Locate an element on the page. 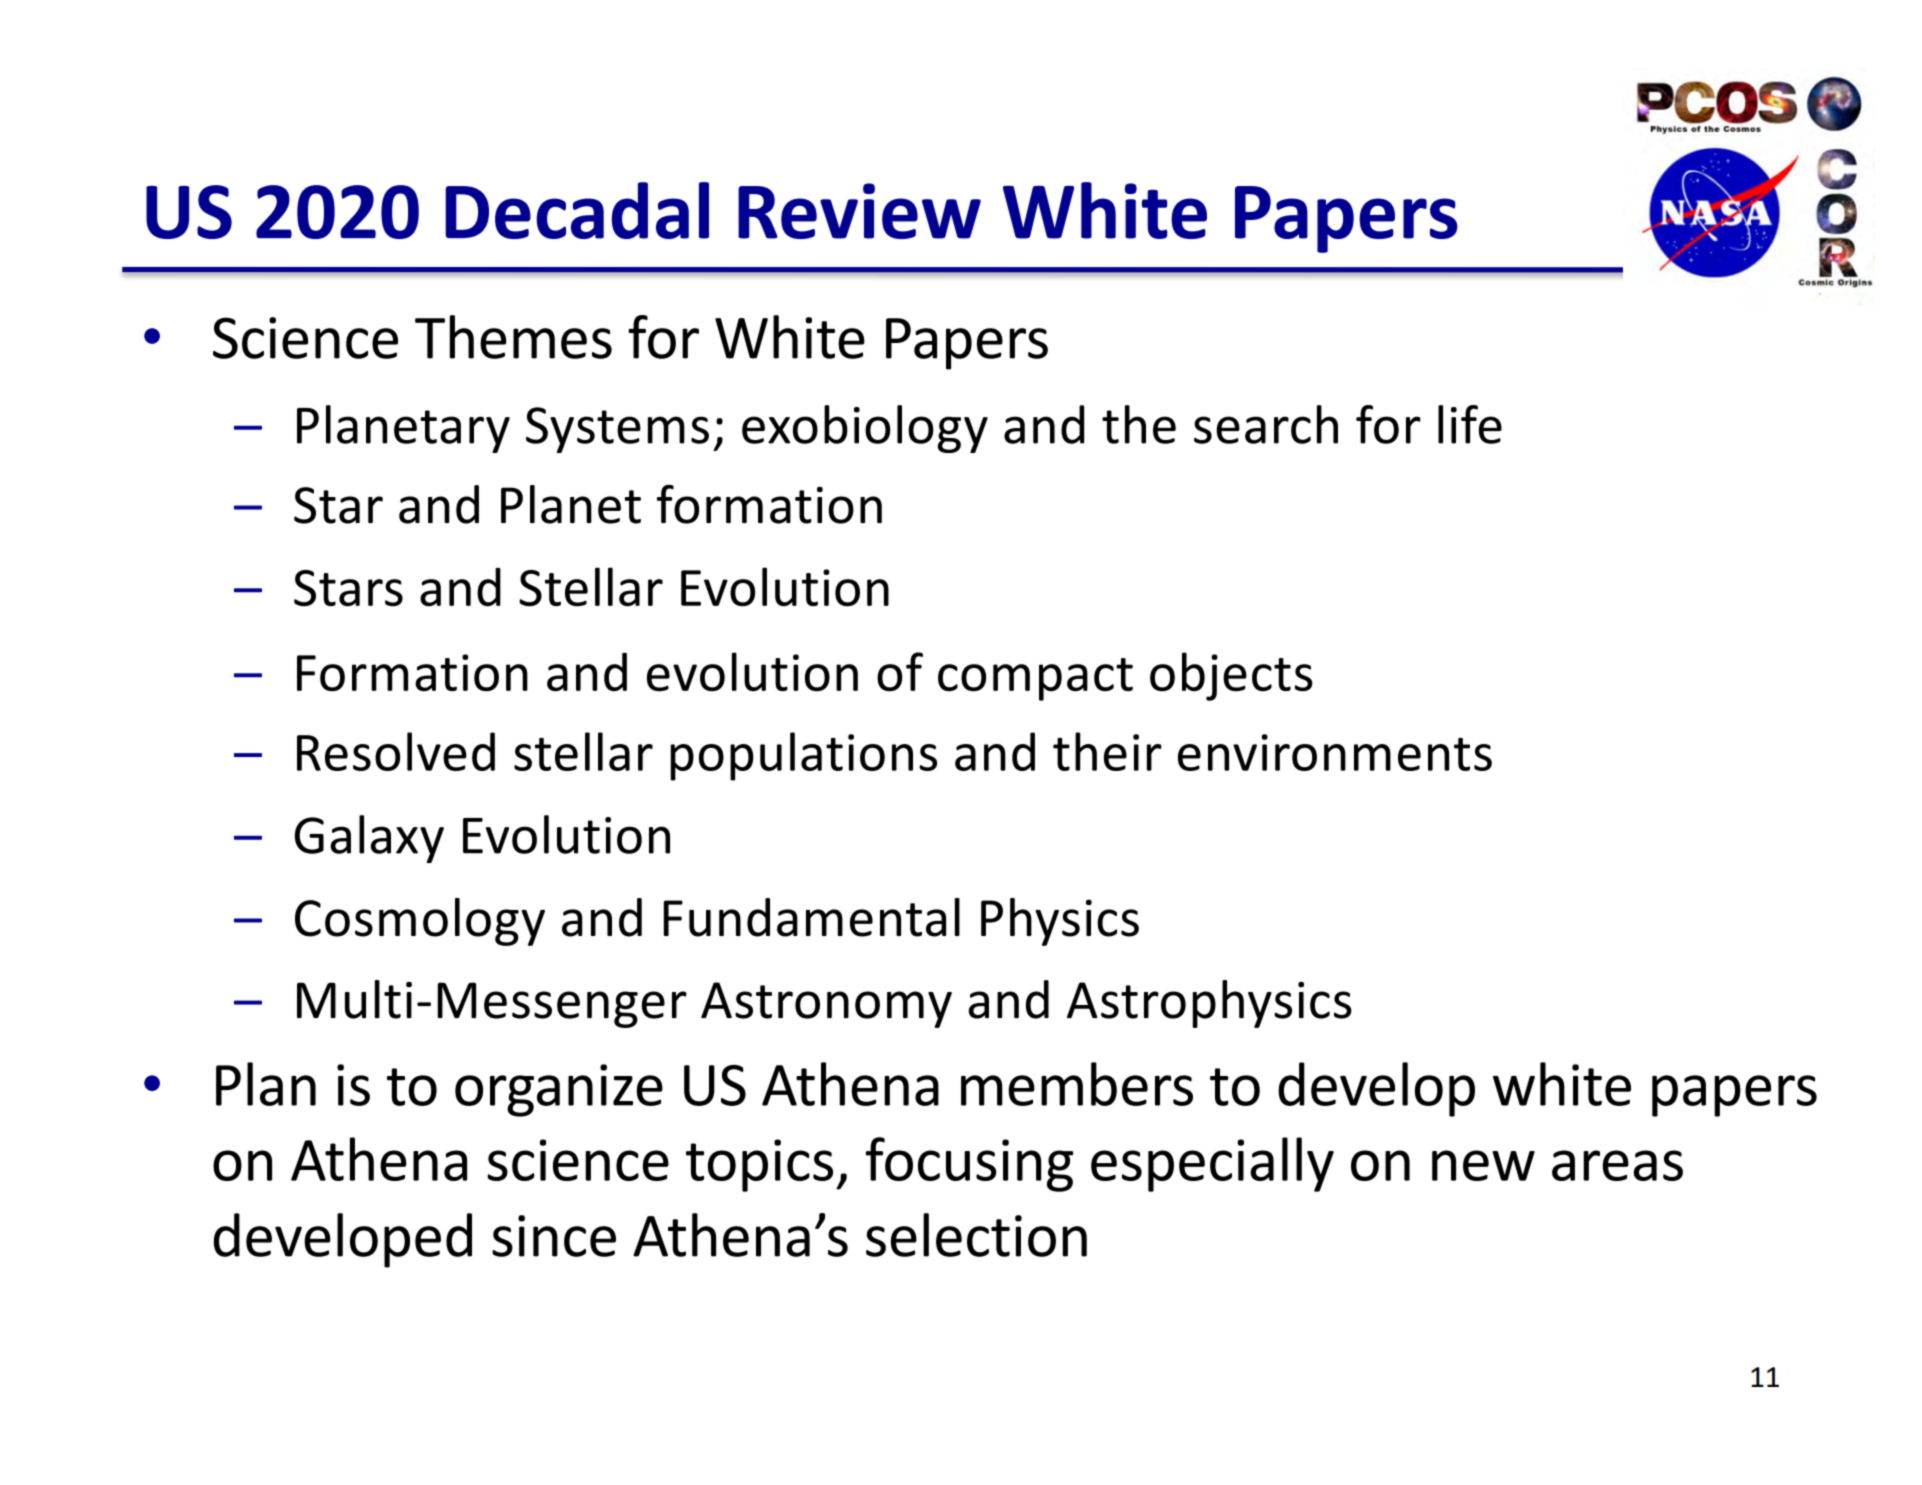 The height and width of the document is (1485, 1922). objects is located at coordinates (1231, 676).
